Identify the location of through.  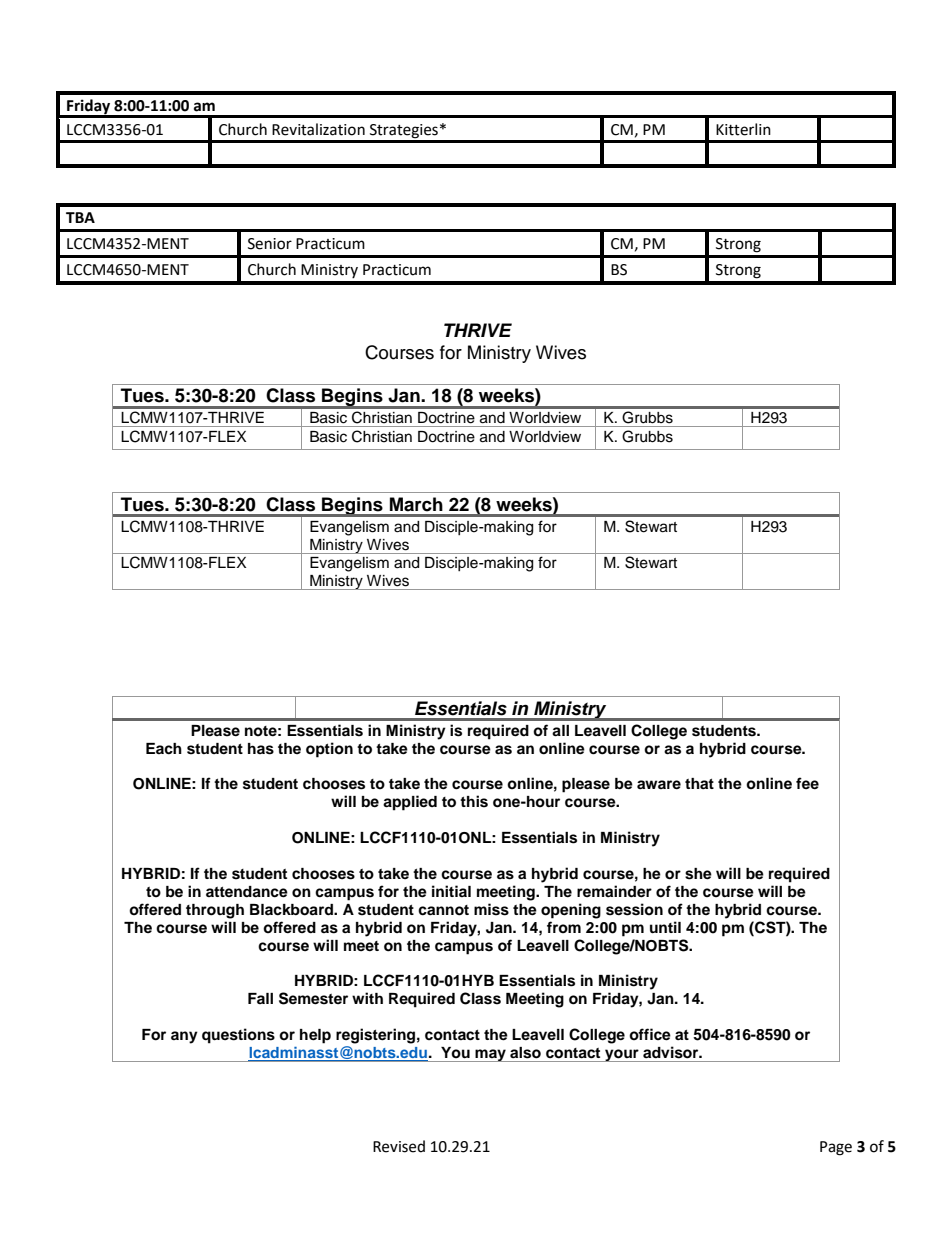
(215, 911).
